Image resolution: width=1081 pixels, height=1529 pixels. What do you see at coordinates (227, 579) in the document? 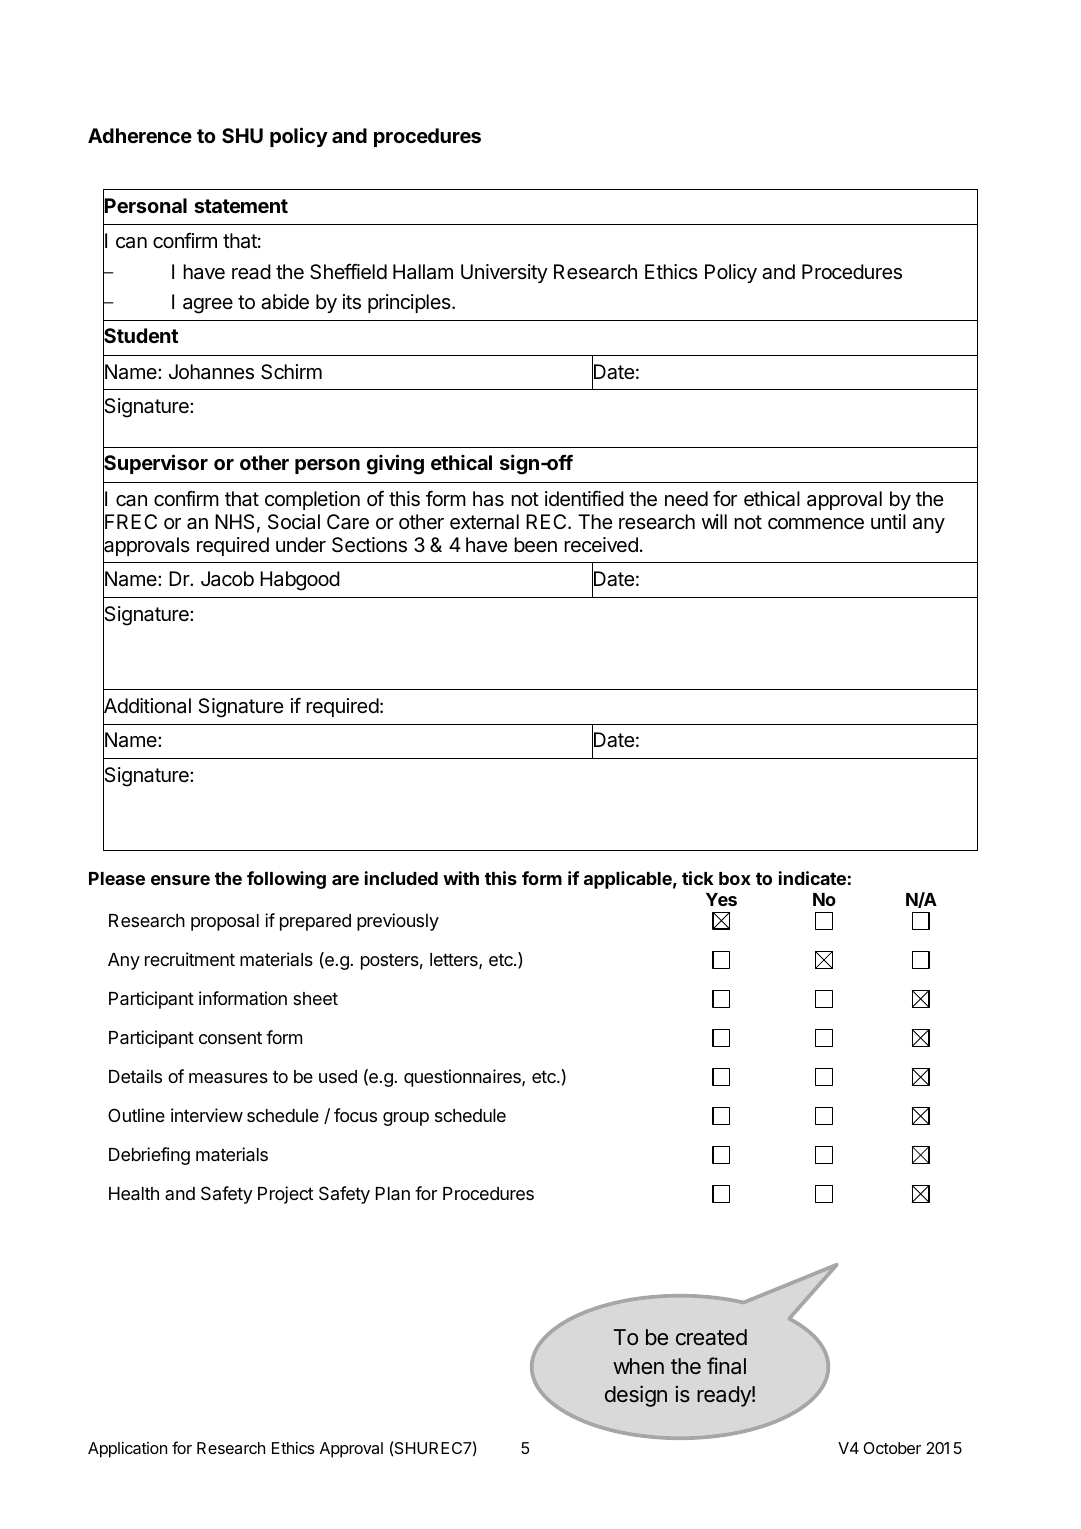
I see `Jacob` at bounding box center [227, 579].
